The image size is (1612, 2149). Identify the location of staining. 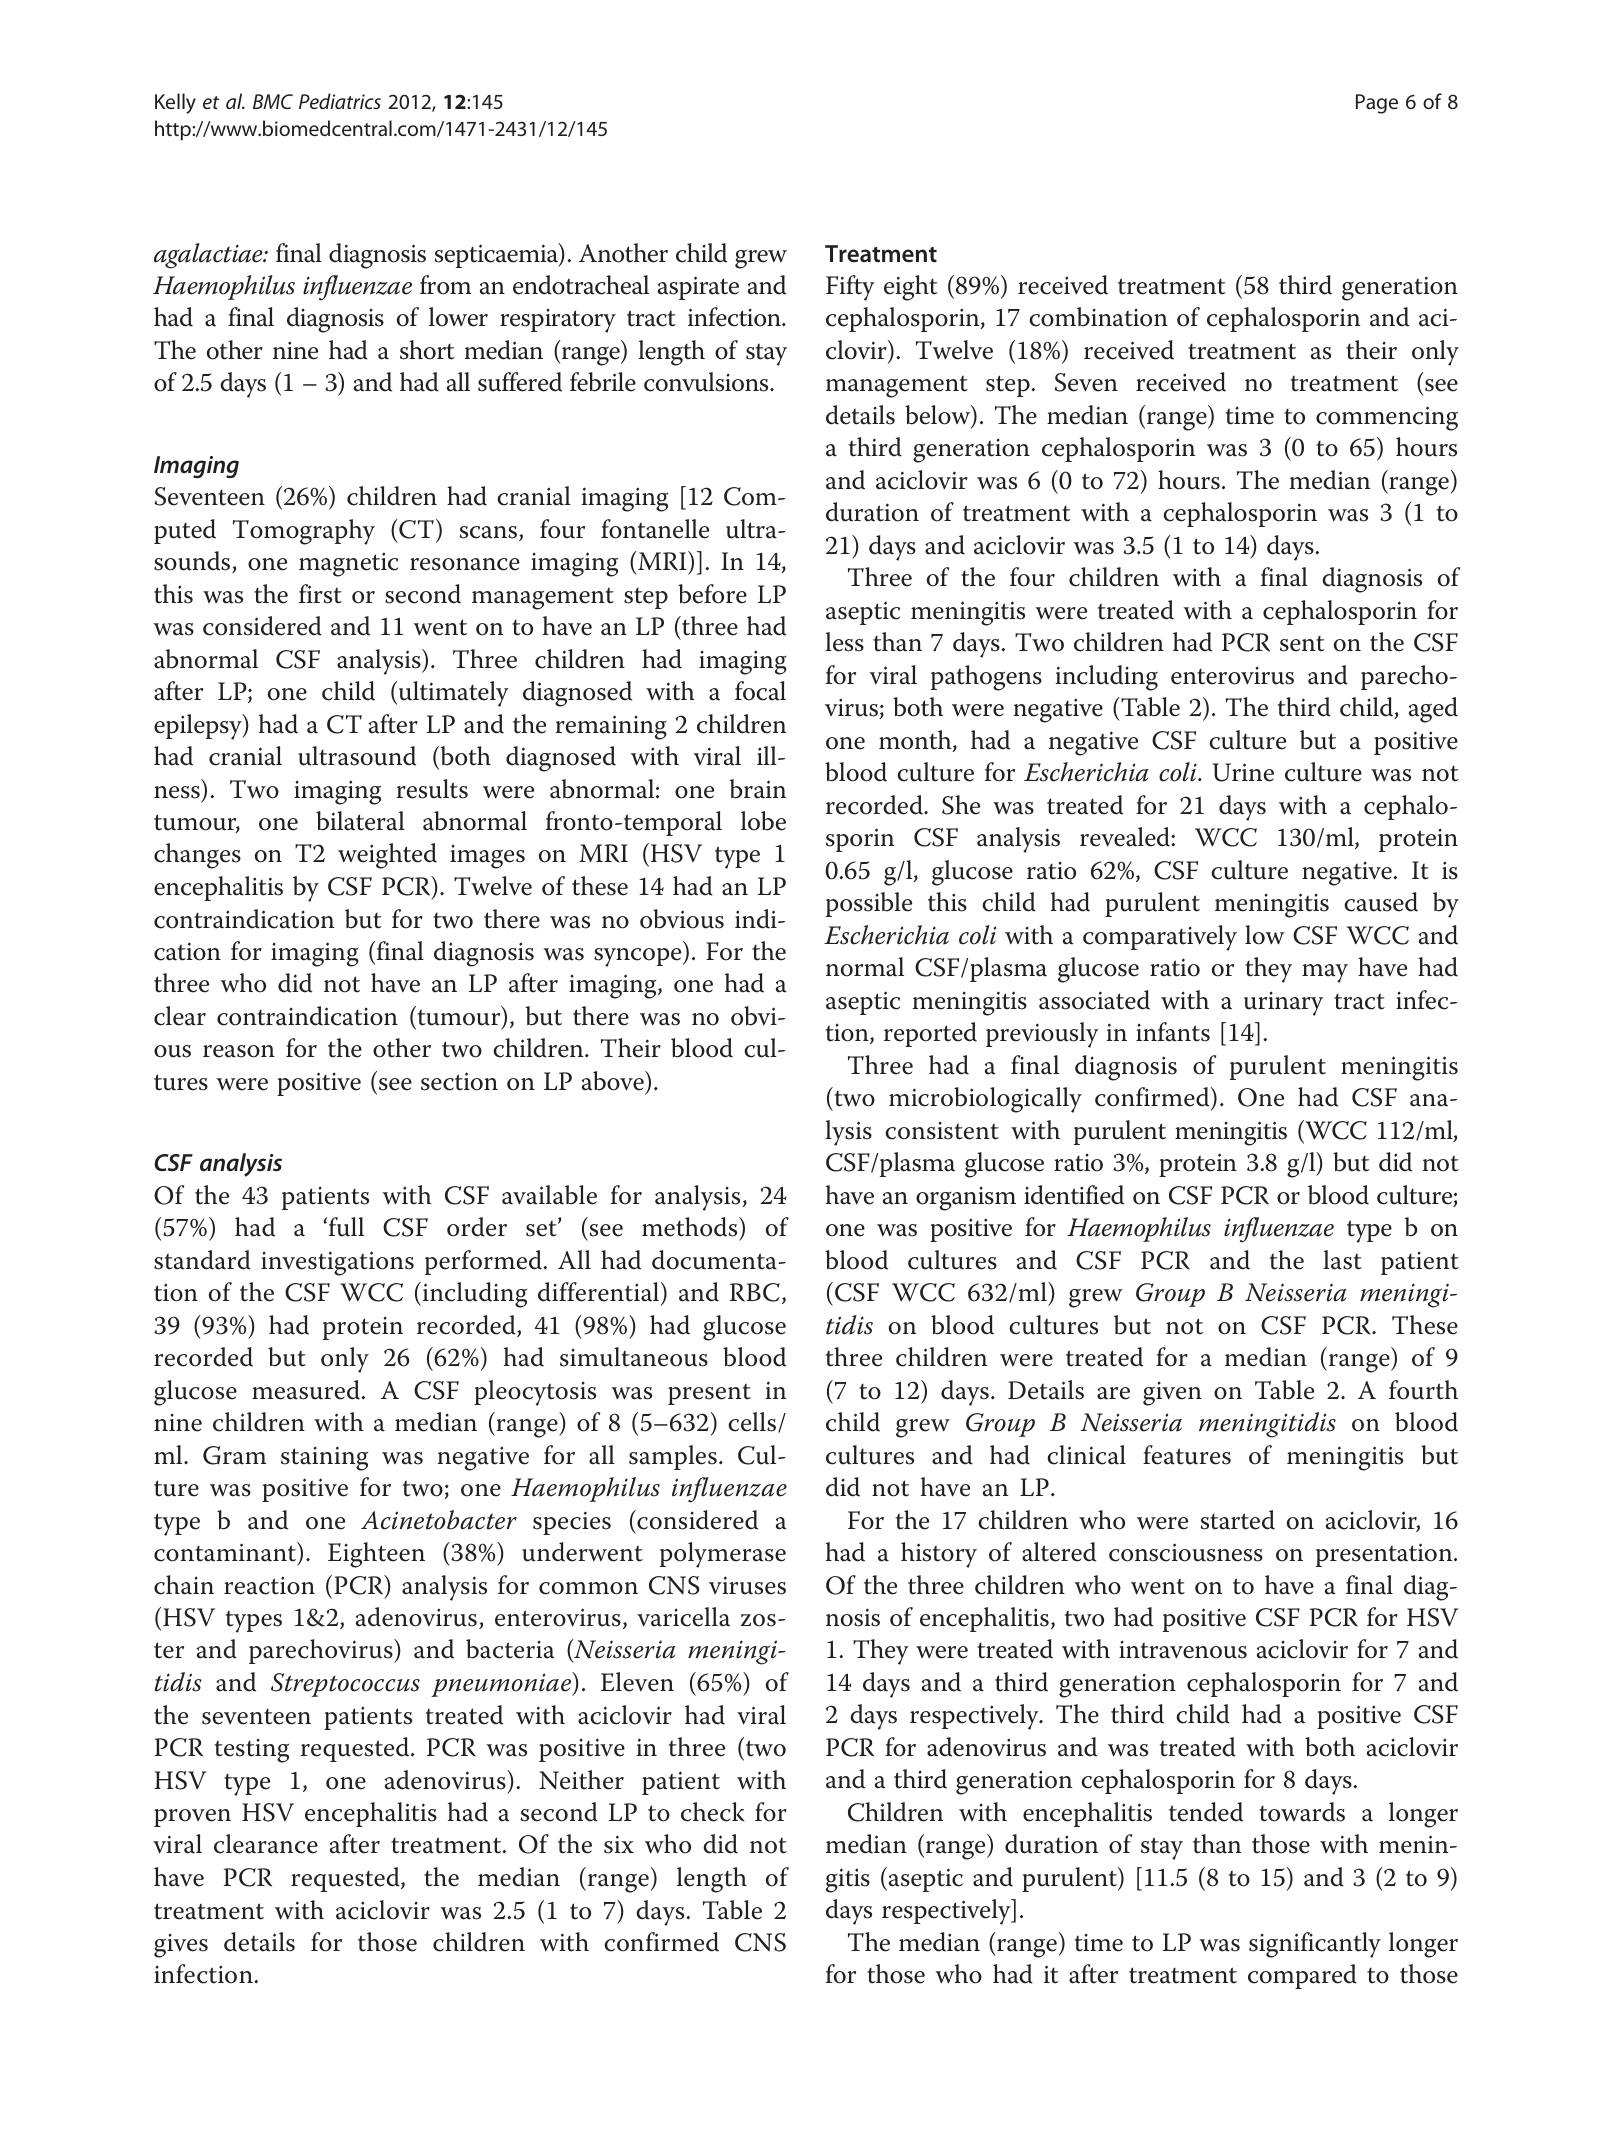
(324, 1458).
